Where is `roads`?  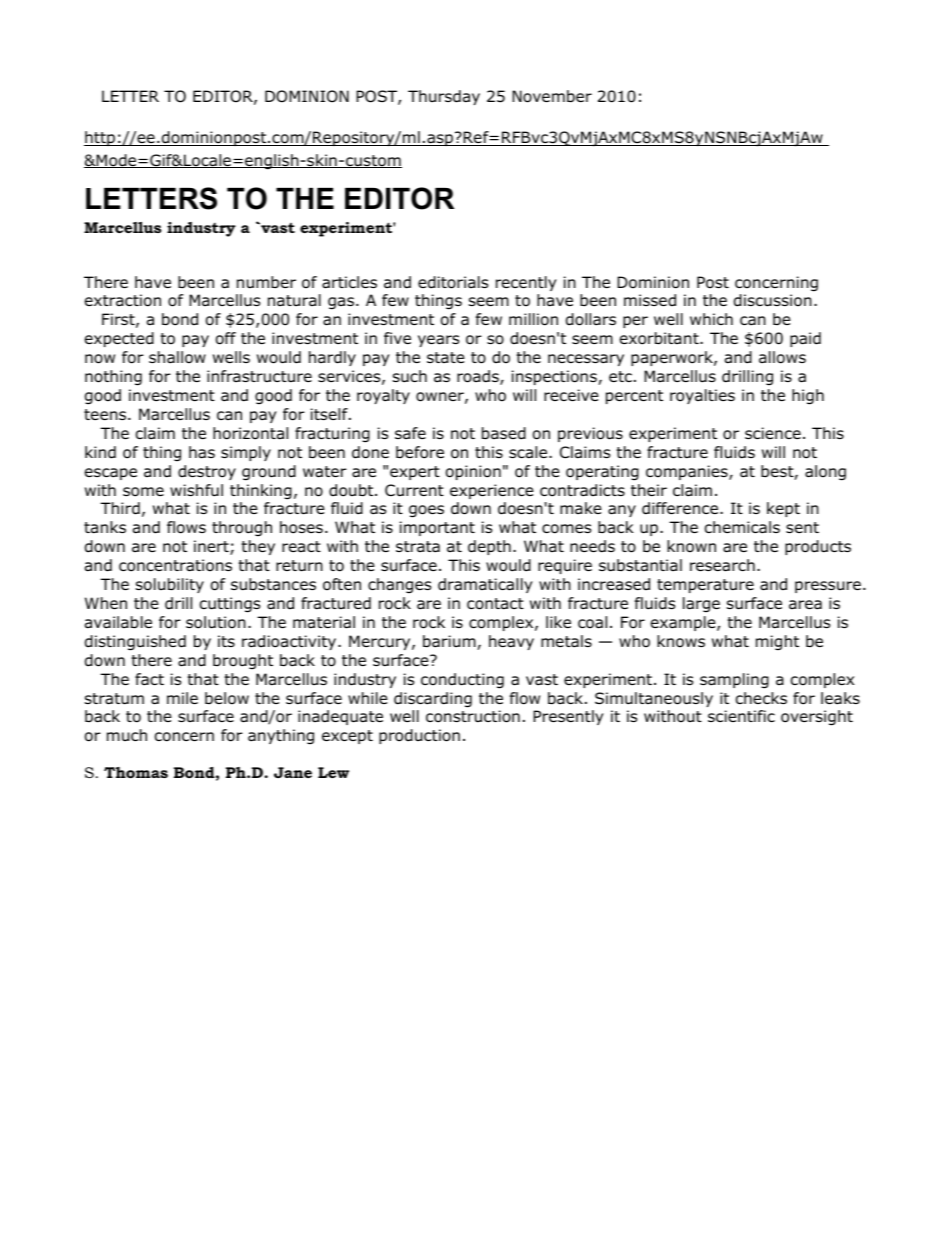 roads is located at coordinates (479, 377).
